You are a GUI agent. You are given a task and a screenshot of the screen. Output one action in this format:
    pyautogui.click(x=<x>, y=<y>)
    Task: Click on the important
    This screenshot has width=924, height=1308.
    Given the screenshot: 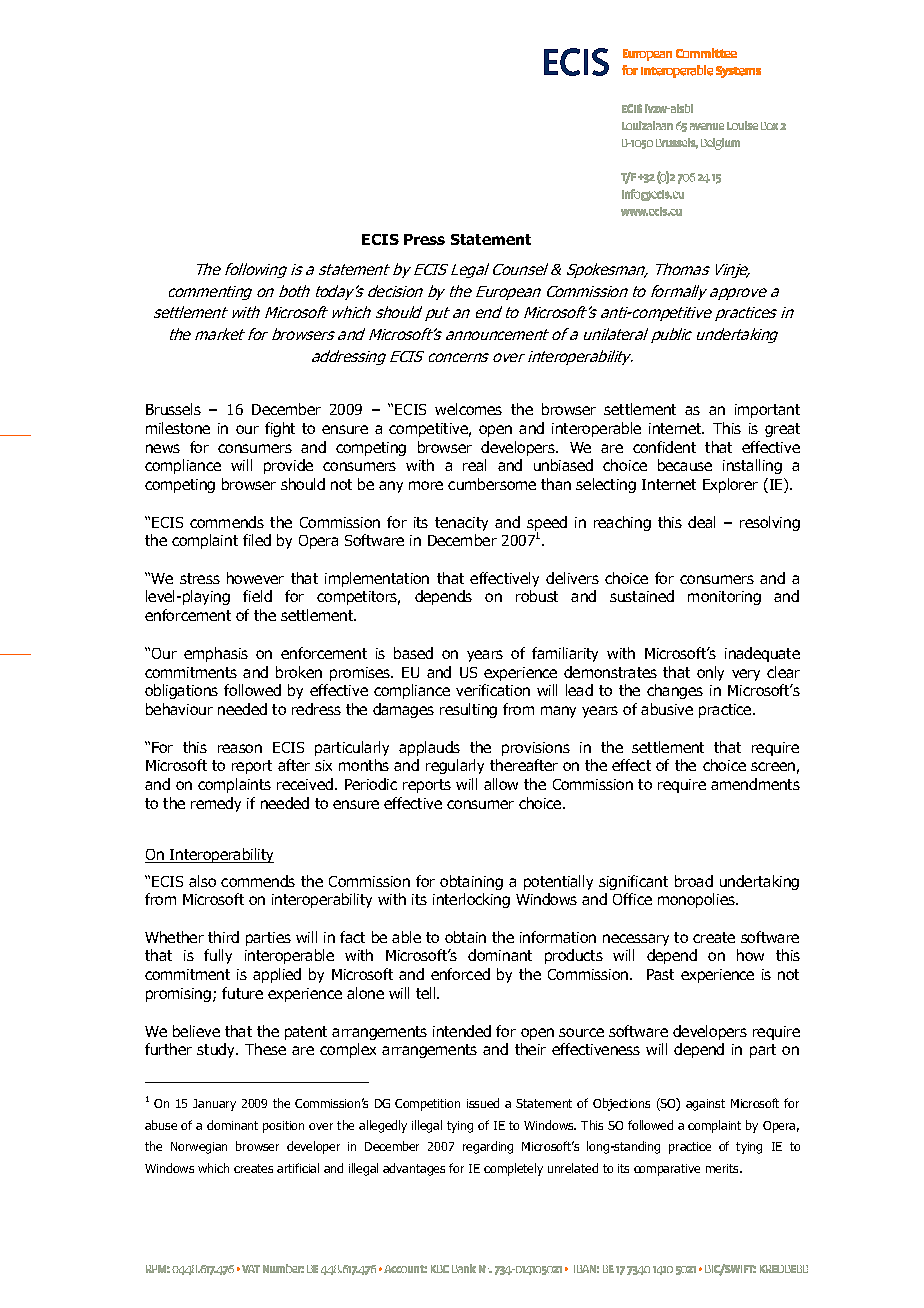 What is the action you would take?
    pyautogui.click(x=767, y=411)
